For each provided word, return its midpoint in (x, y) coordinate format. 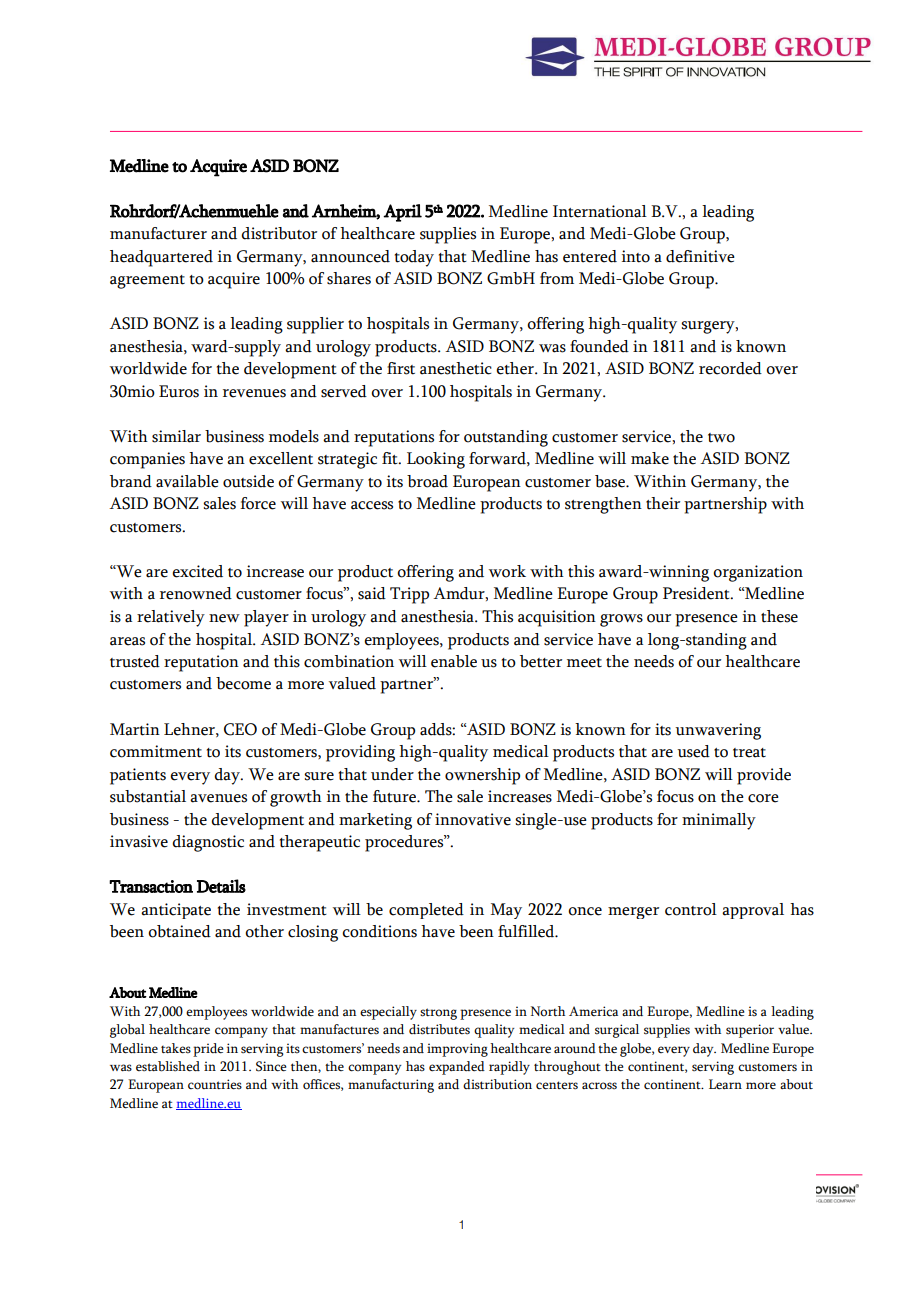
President (697, 593)
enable (454, 661)
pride (208, 1050)
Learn (725, 1084)
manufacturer (158, 233)
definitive (700, 256)
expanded (457, 1068)
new (224, 618)
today (414, 258)
